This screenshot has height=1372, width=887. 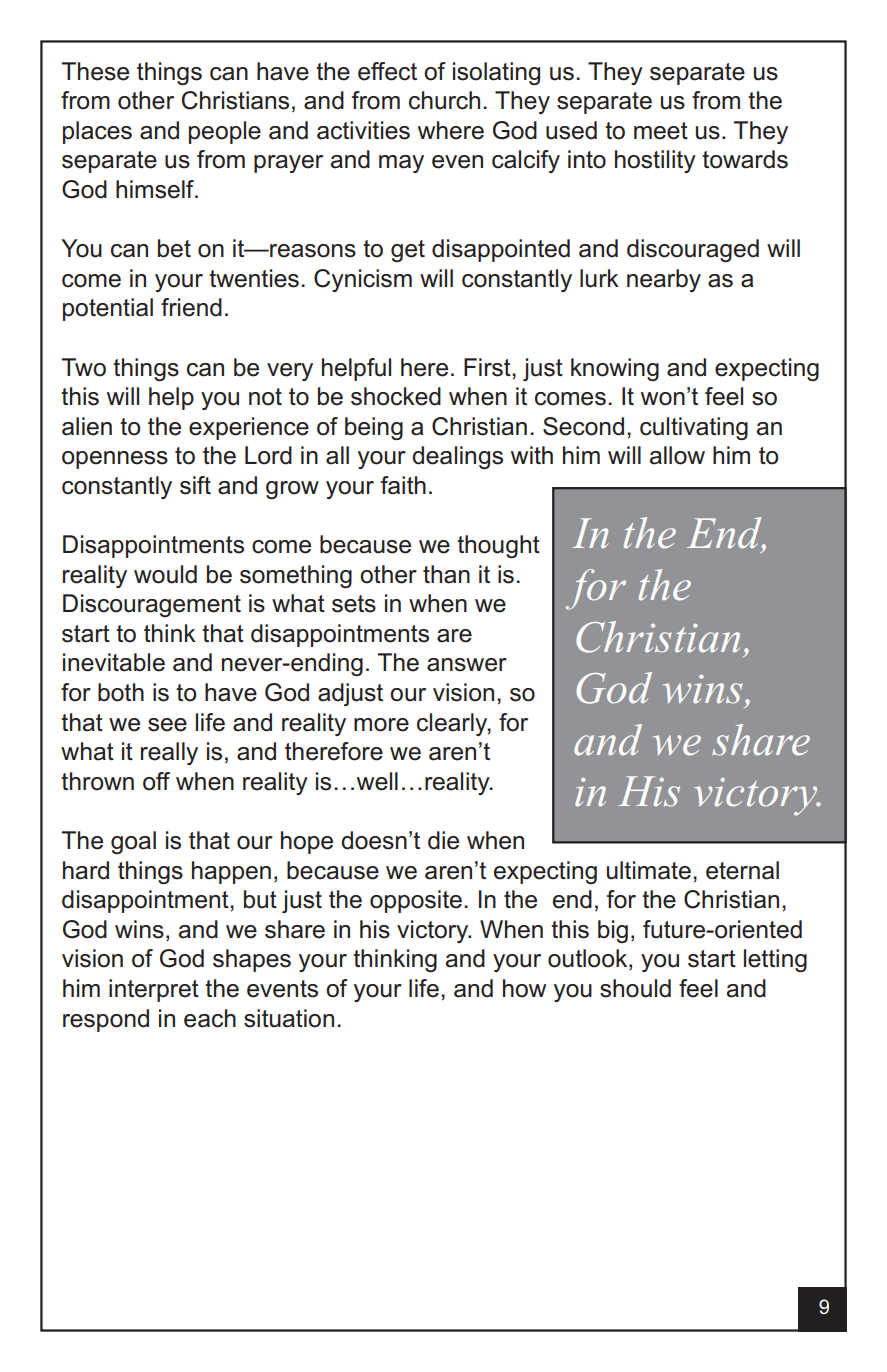 I want to click on more, so click(x=381, y=725).
